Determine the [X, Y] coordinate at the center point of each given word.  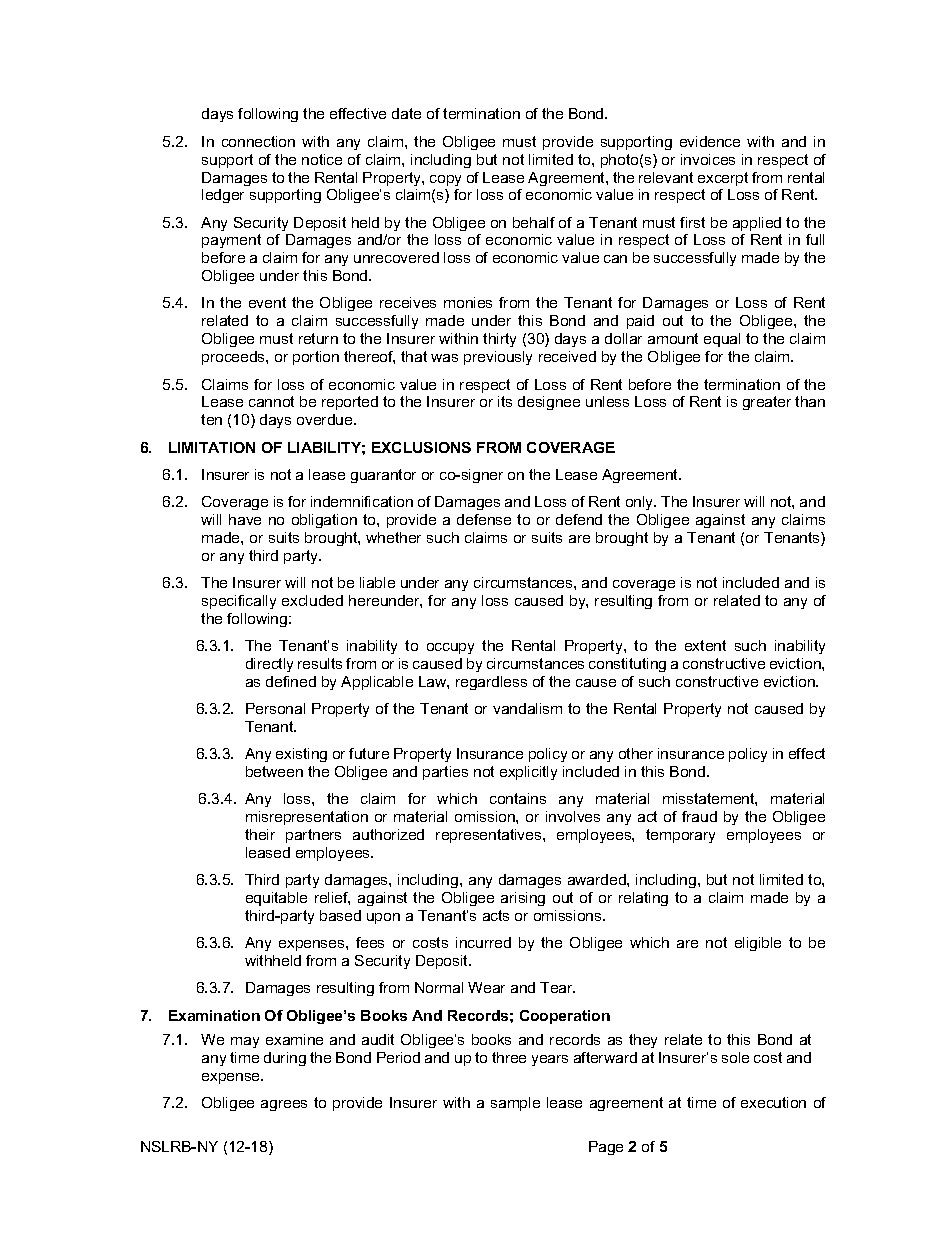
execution [773, 1102]
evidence [710, 141]
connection [258, 141]
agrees [284, 1105]
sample [515, 1104]
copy [445, 180]
